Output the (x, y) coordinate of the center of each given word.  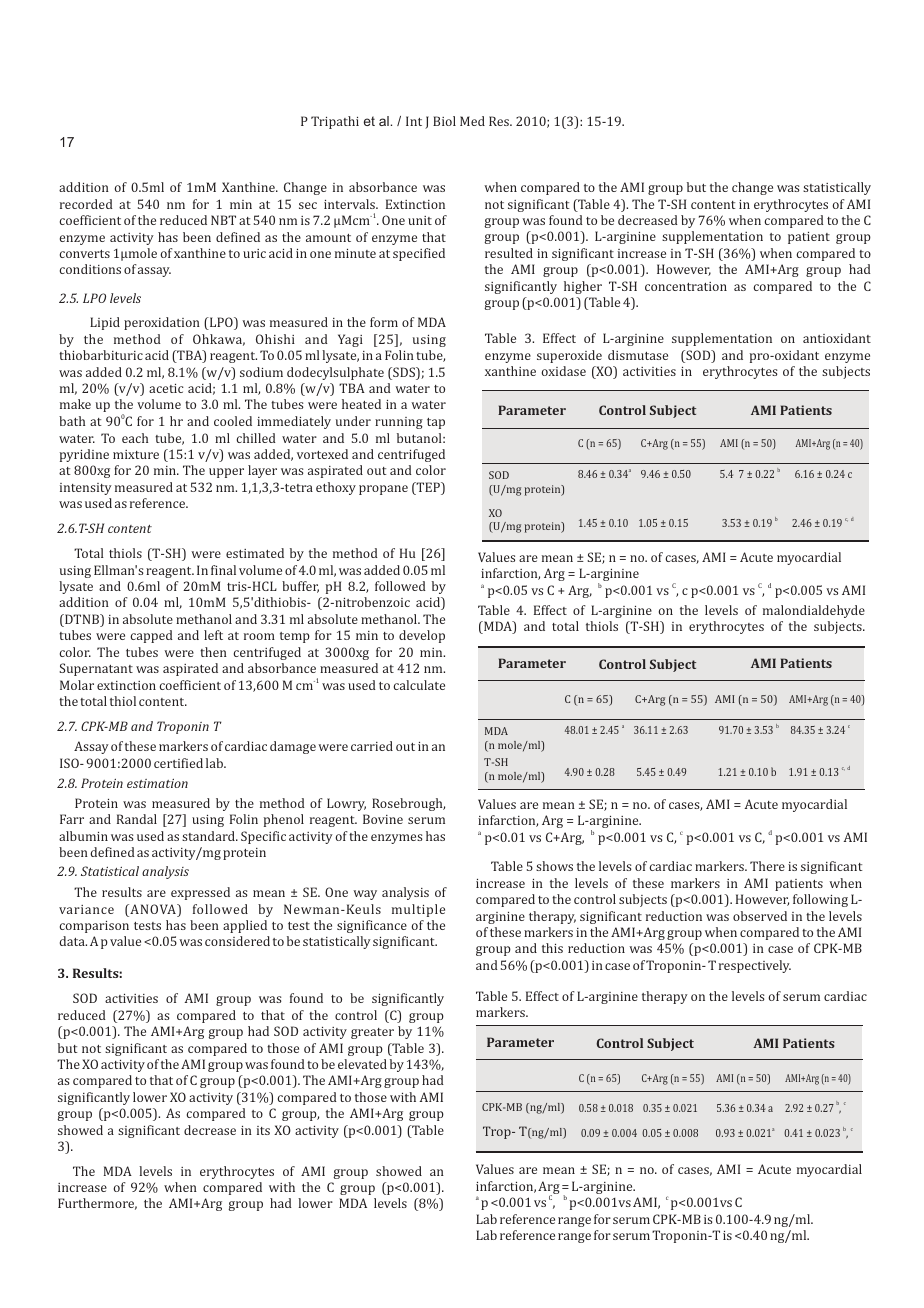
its (263, 1130)
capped (152, 636)
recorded (86, 204)
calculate (419, 685)
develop (422, 636)
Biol (444, 121)
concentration (686, 286)
